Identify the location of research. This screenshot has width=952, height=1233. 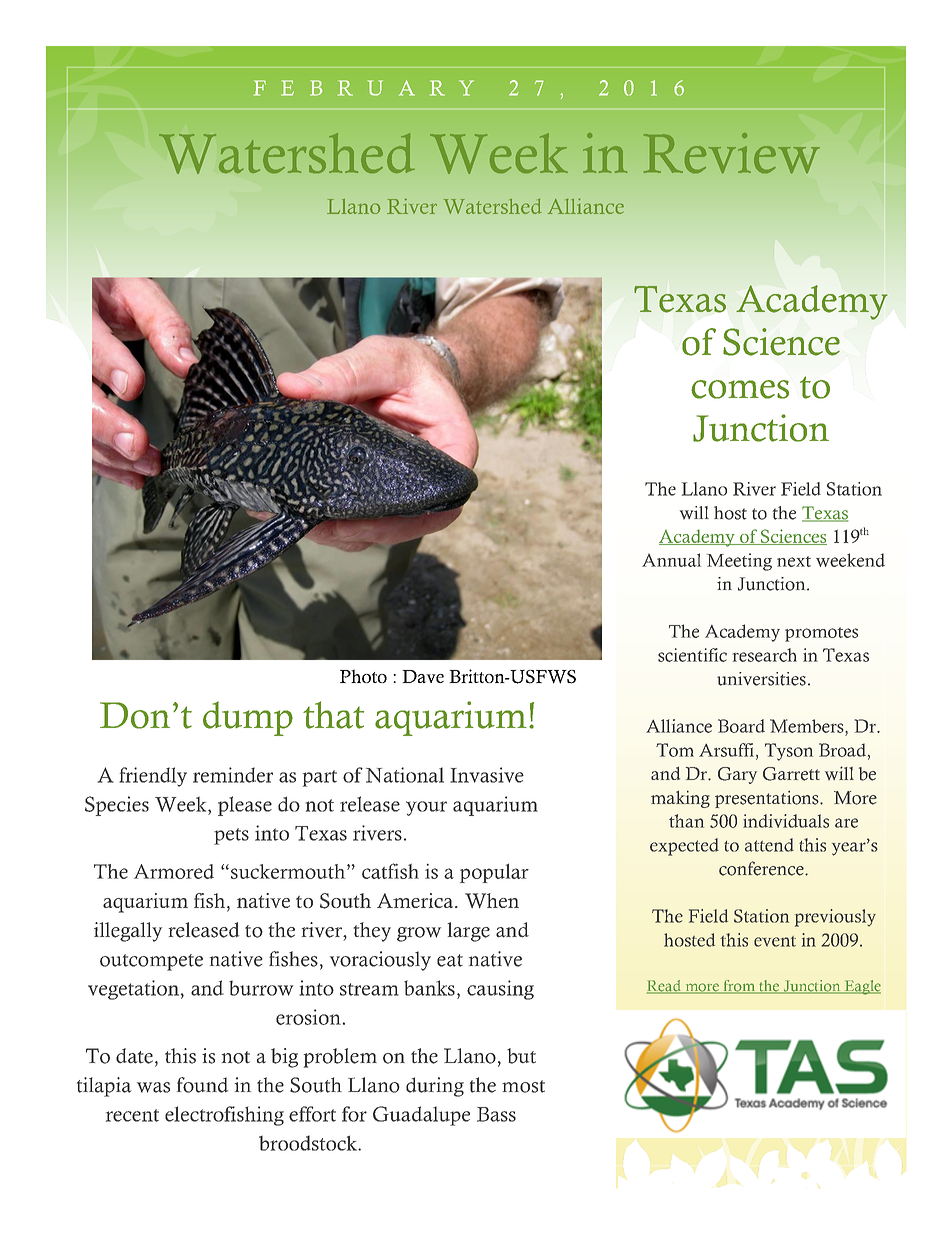
(764, 655).
